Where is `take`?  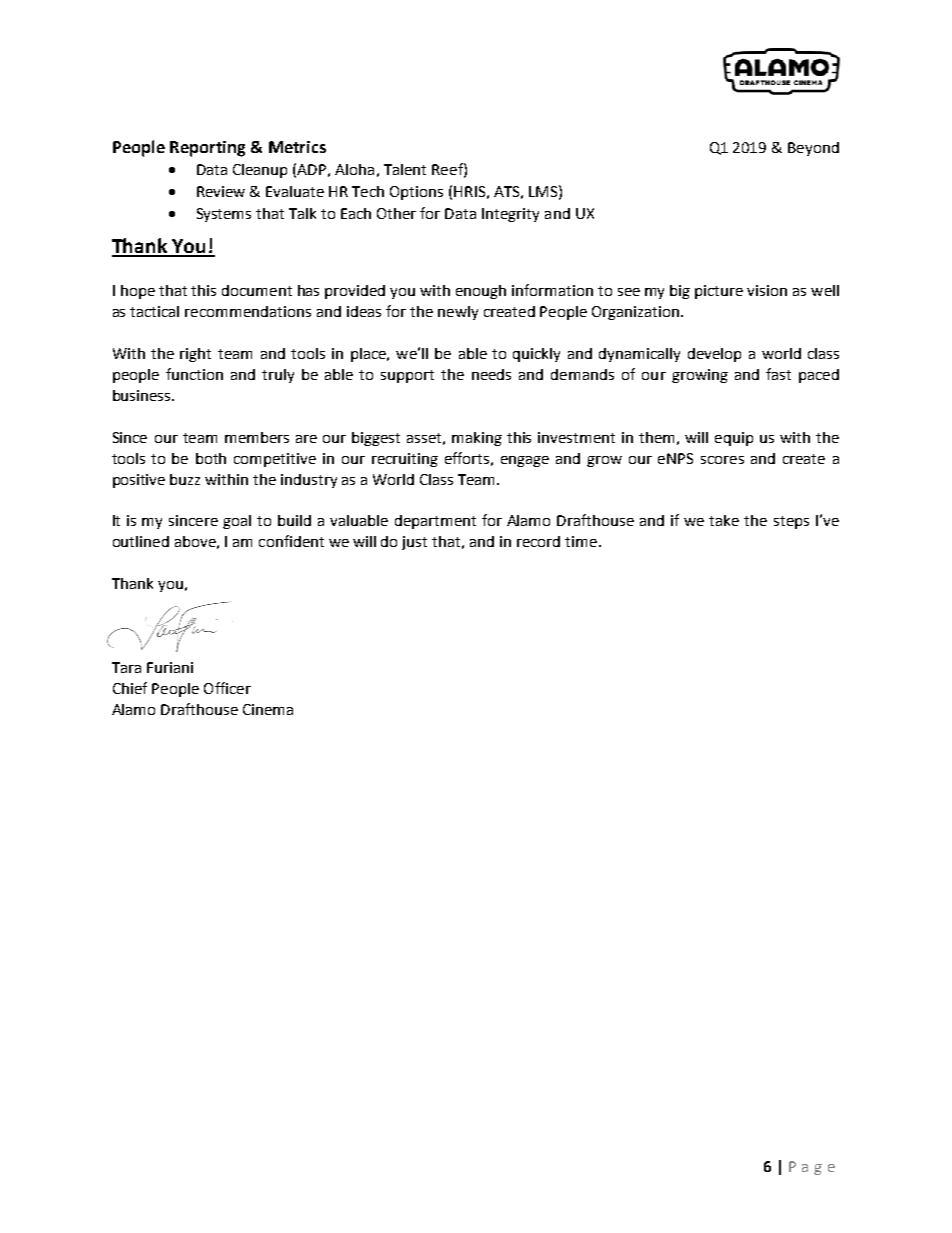 take is located at coordinates (724, 520).
